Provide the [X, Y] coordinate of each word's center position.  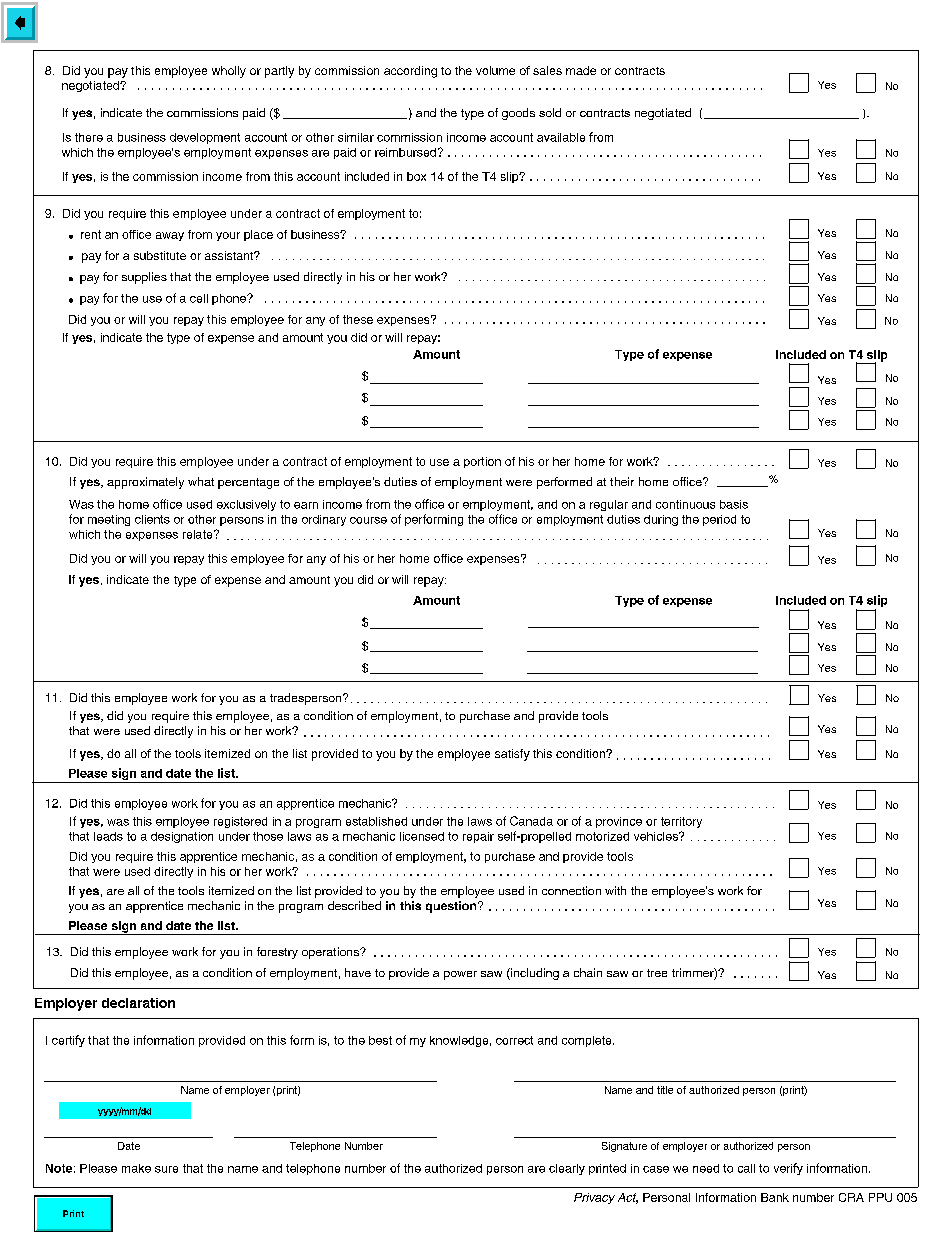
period [719, 520]
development [205, 138]
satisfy [512, 755]
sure [166, 1169]
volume [495, 70]
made [581, 70]
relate [199, 534]
